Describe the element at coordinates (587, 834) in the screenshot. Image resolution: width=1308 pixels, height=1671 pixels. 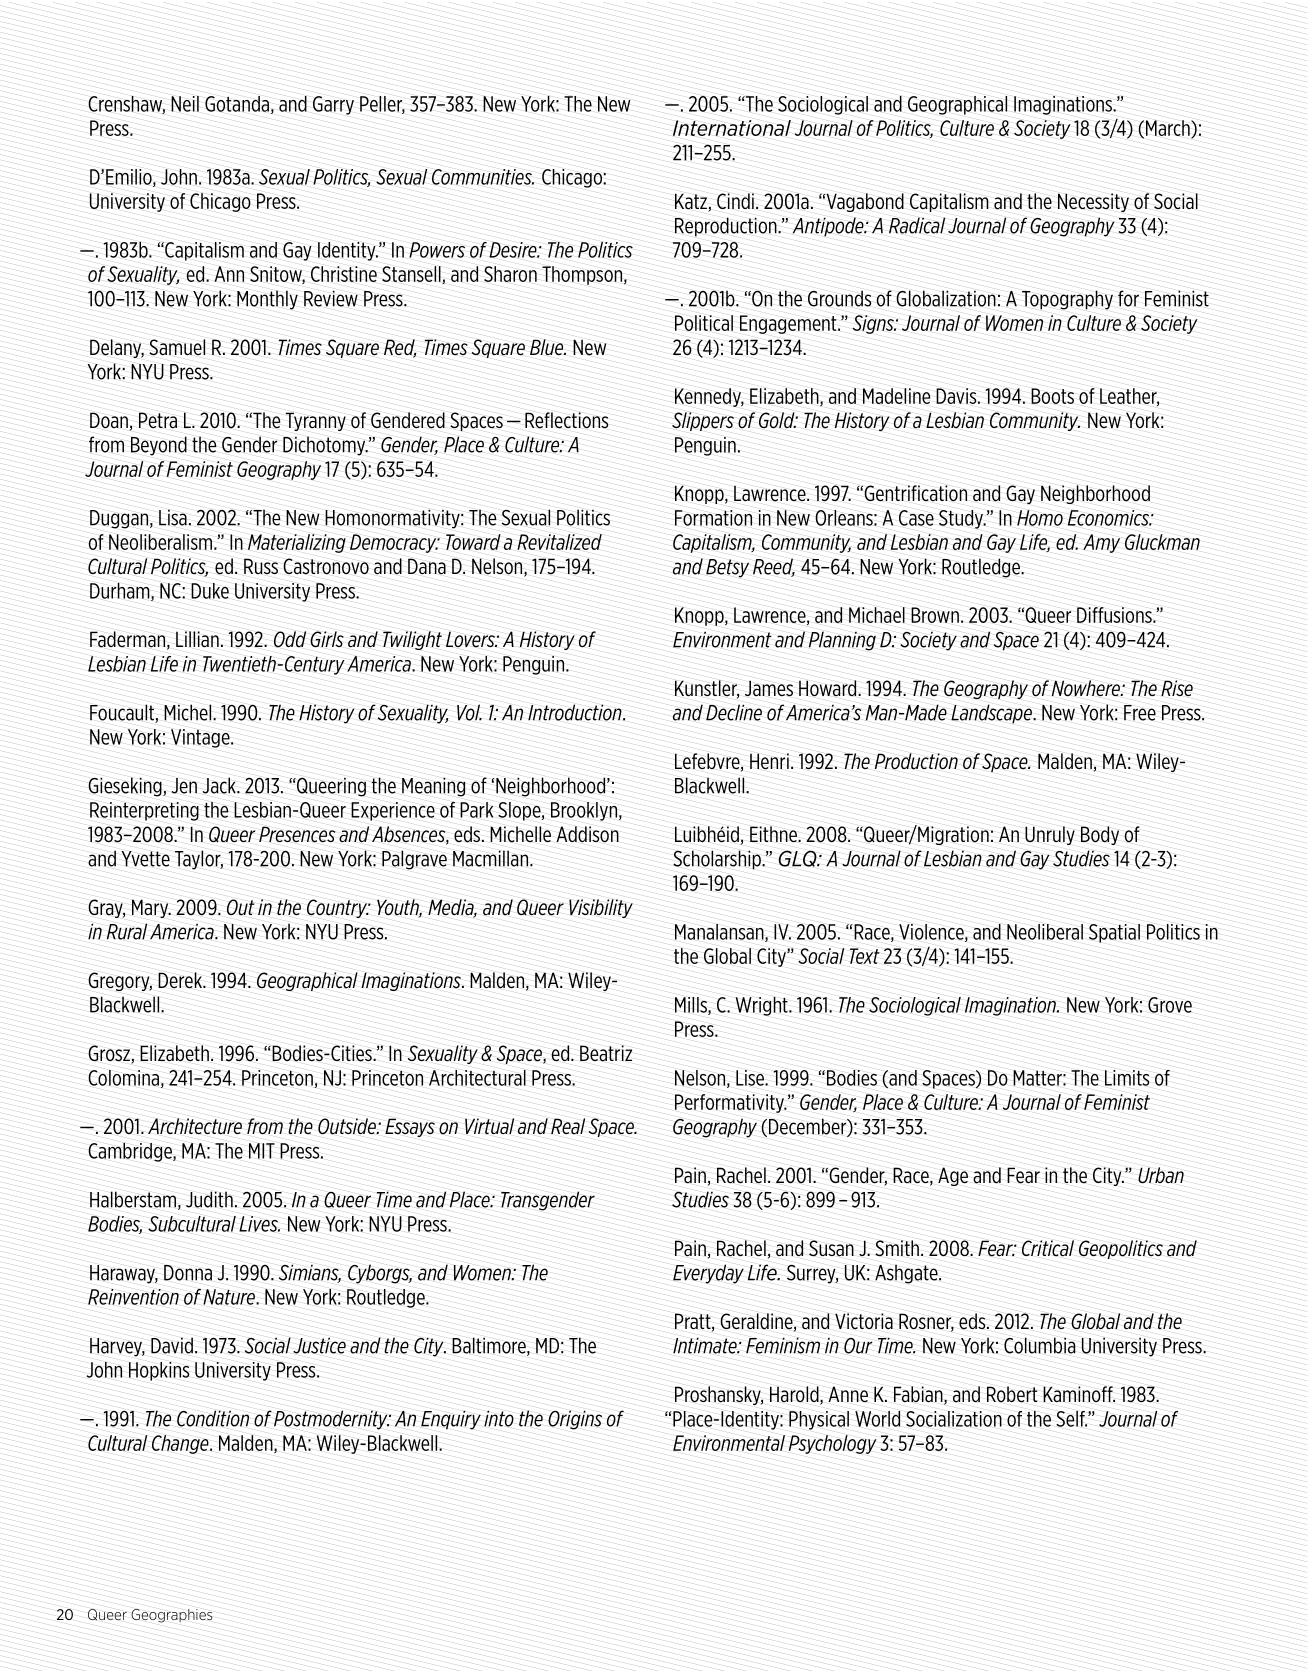
I see `Addison` at that location.
